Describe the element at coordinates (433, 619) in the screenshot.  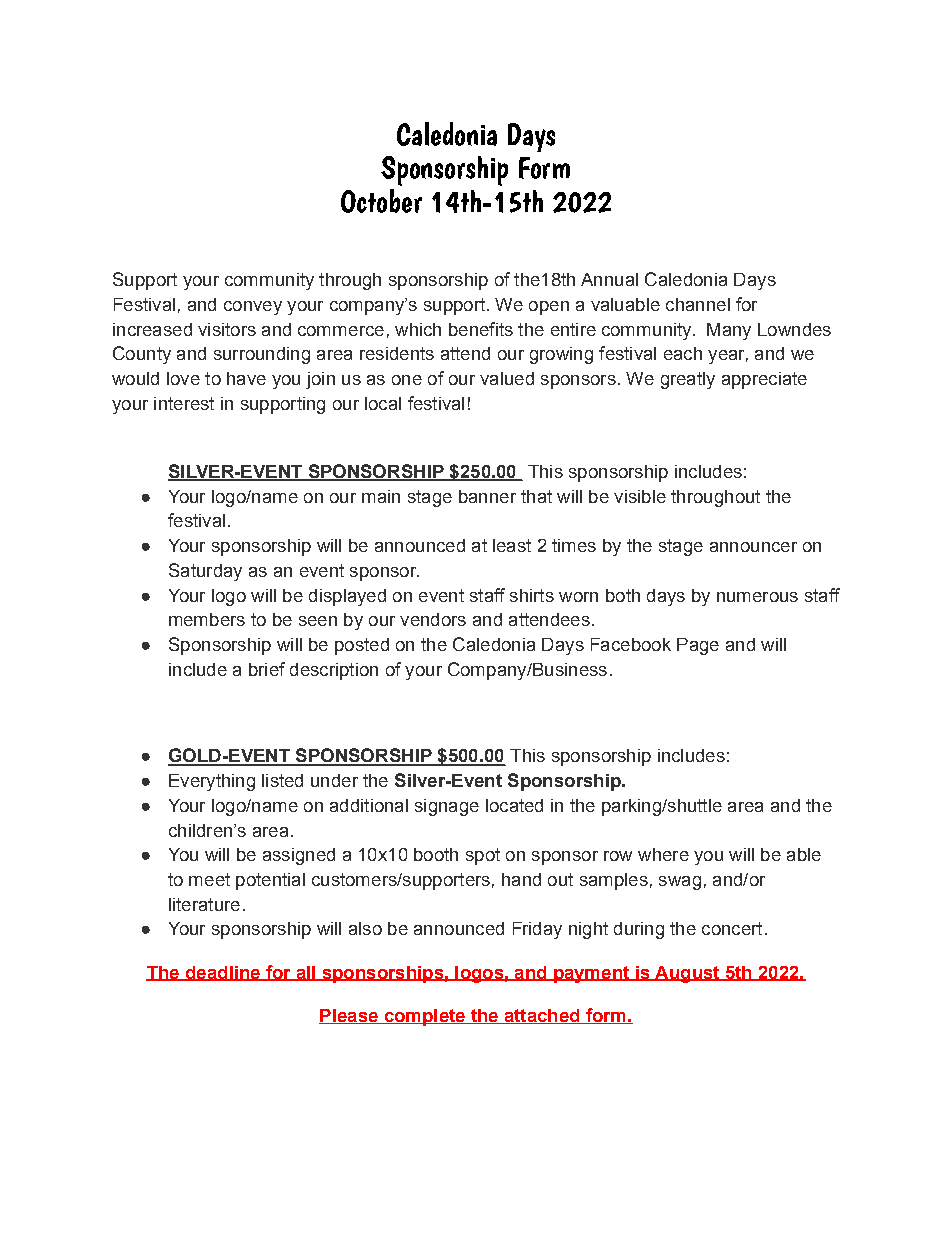
I see `vendors` at that location.
